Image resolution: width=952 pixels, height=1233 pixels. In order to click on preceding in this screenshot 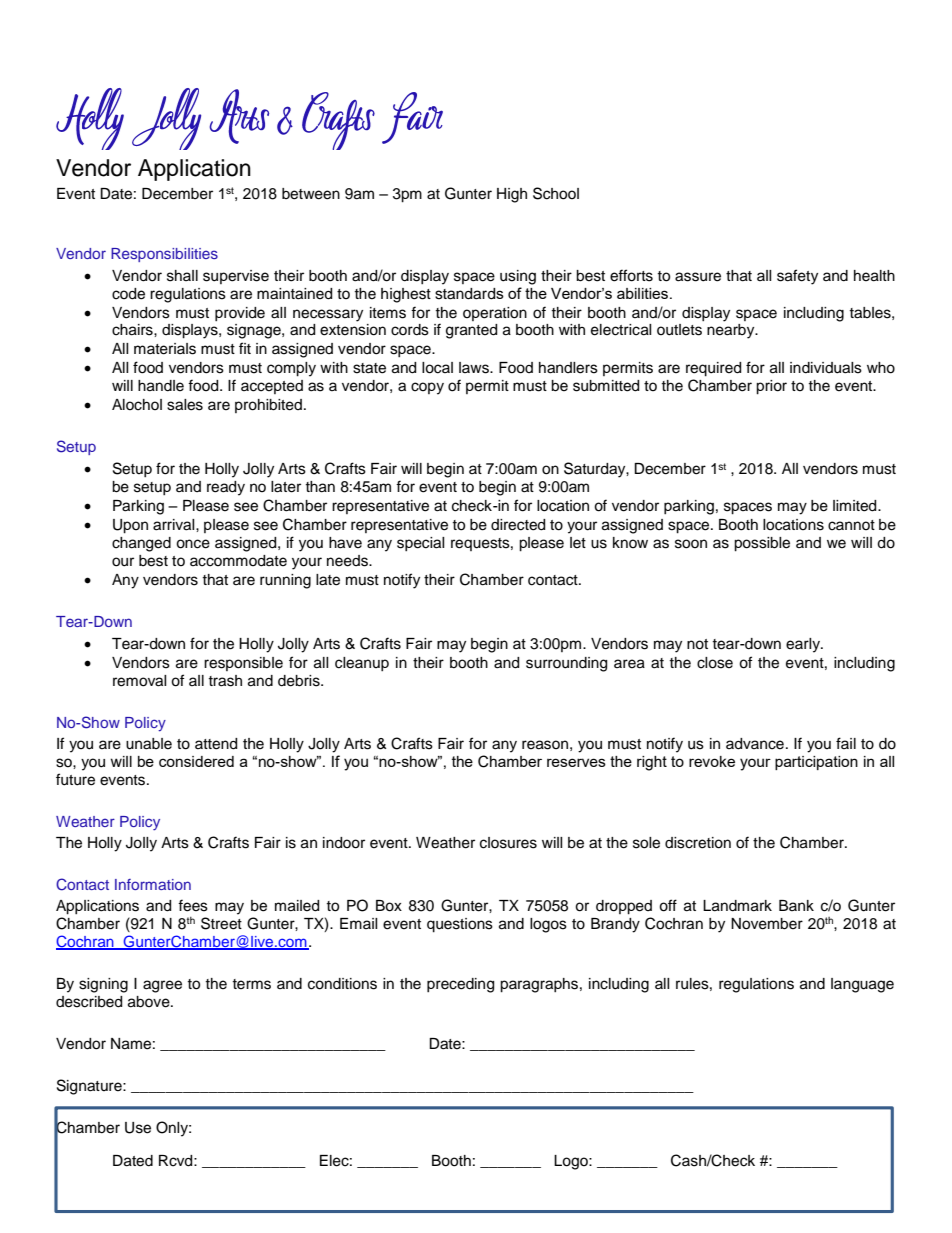, I will do `click(460, 985)`.
